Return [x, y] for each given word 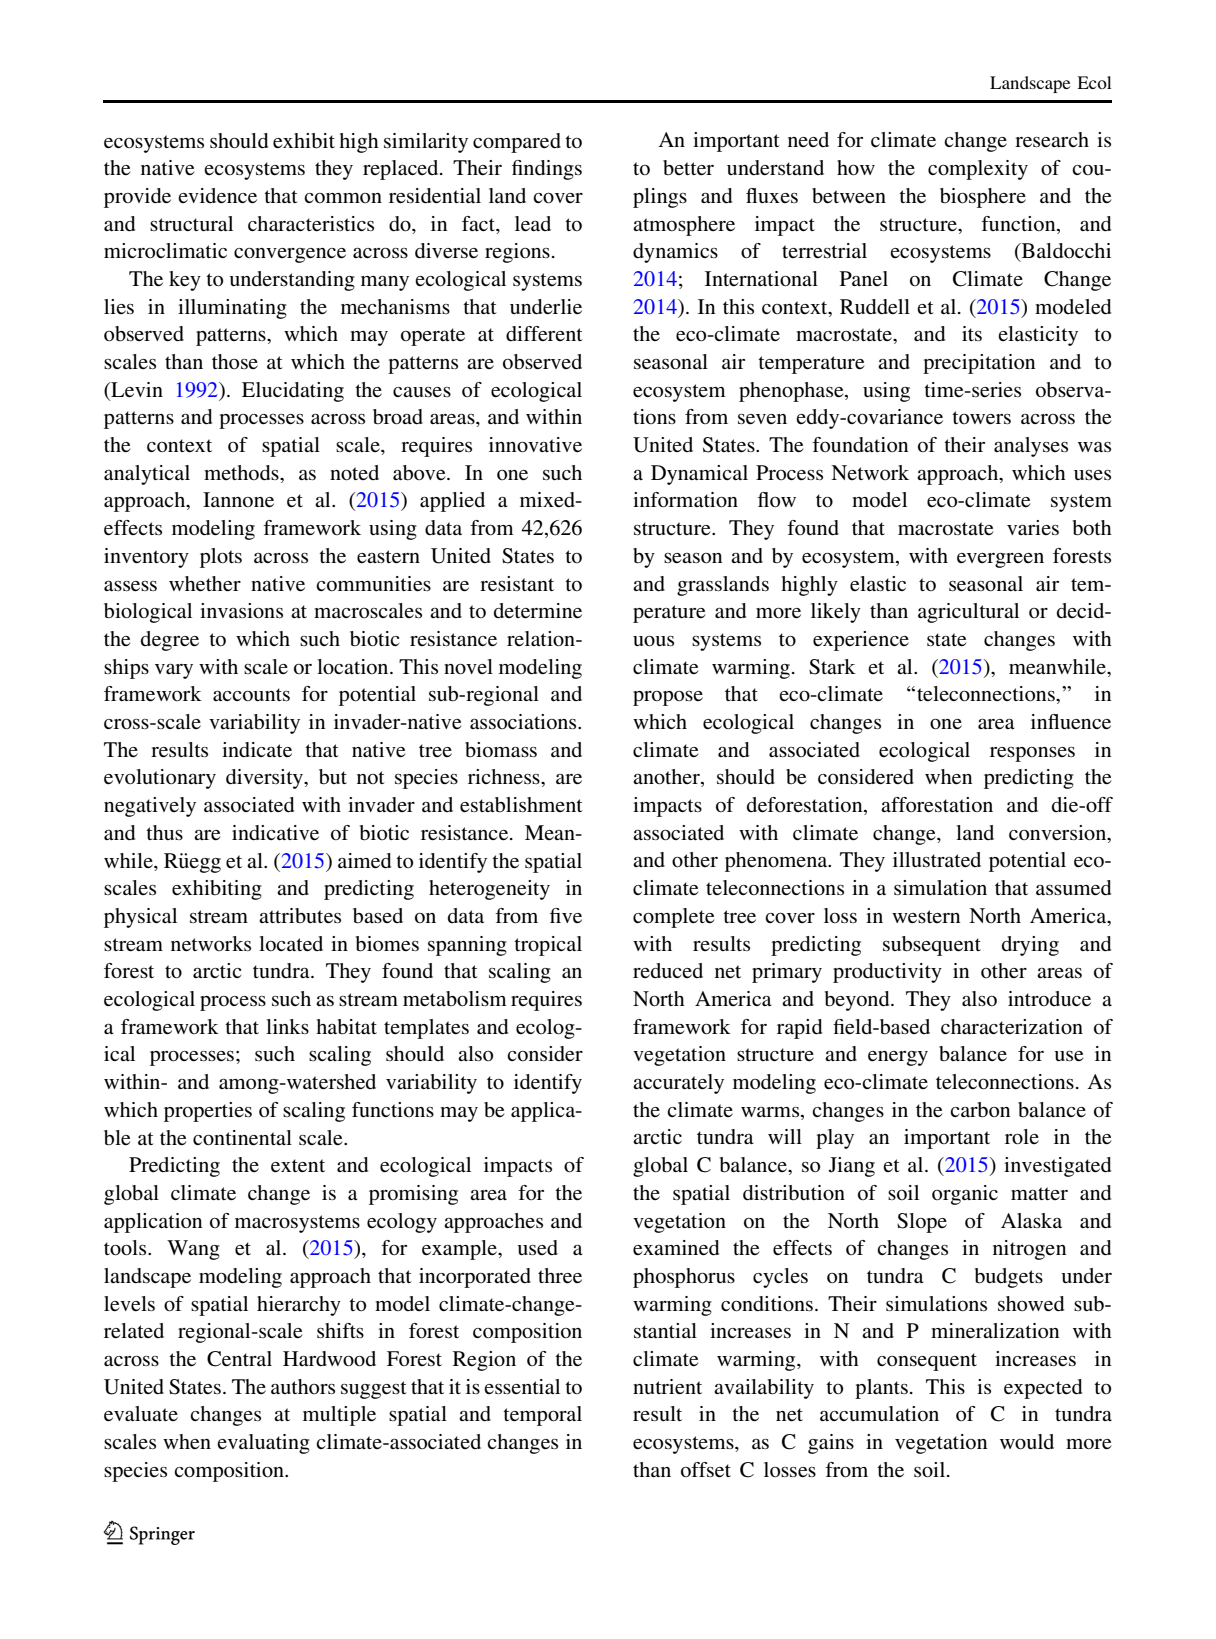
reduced [668, 970]
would [1027, 1441]
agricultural [968, 613]
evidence [217, 195]
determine [538, 610]
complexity [978, 170]
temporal [542, 1416]
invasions [241, 610]
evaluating [263, 1444]
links [287, 1026]
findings [547, 170]
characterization [1012, 1026]
